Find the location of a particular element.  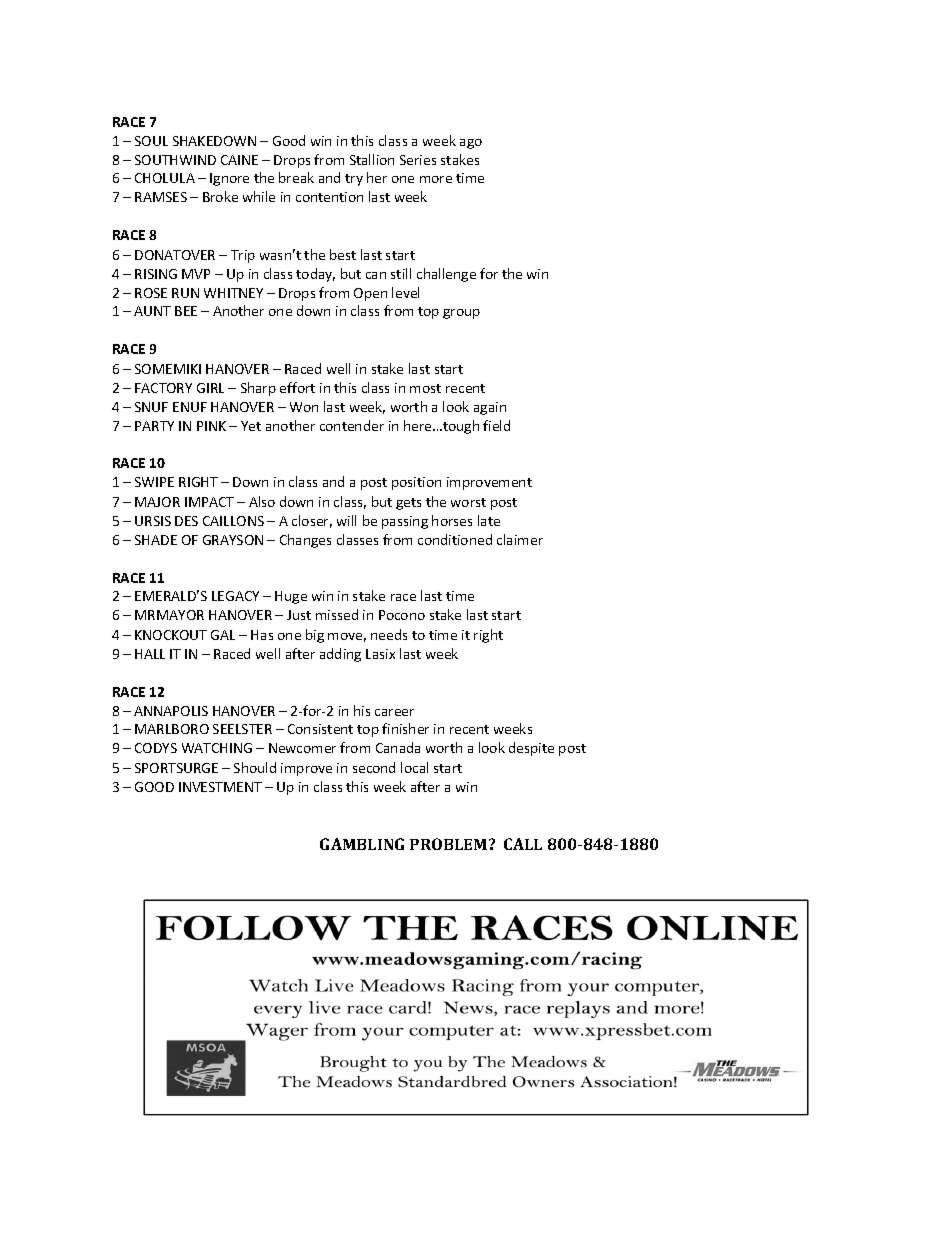

Ignore is located at coordinates (229, 179).
